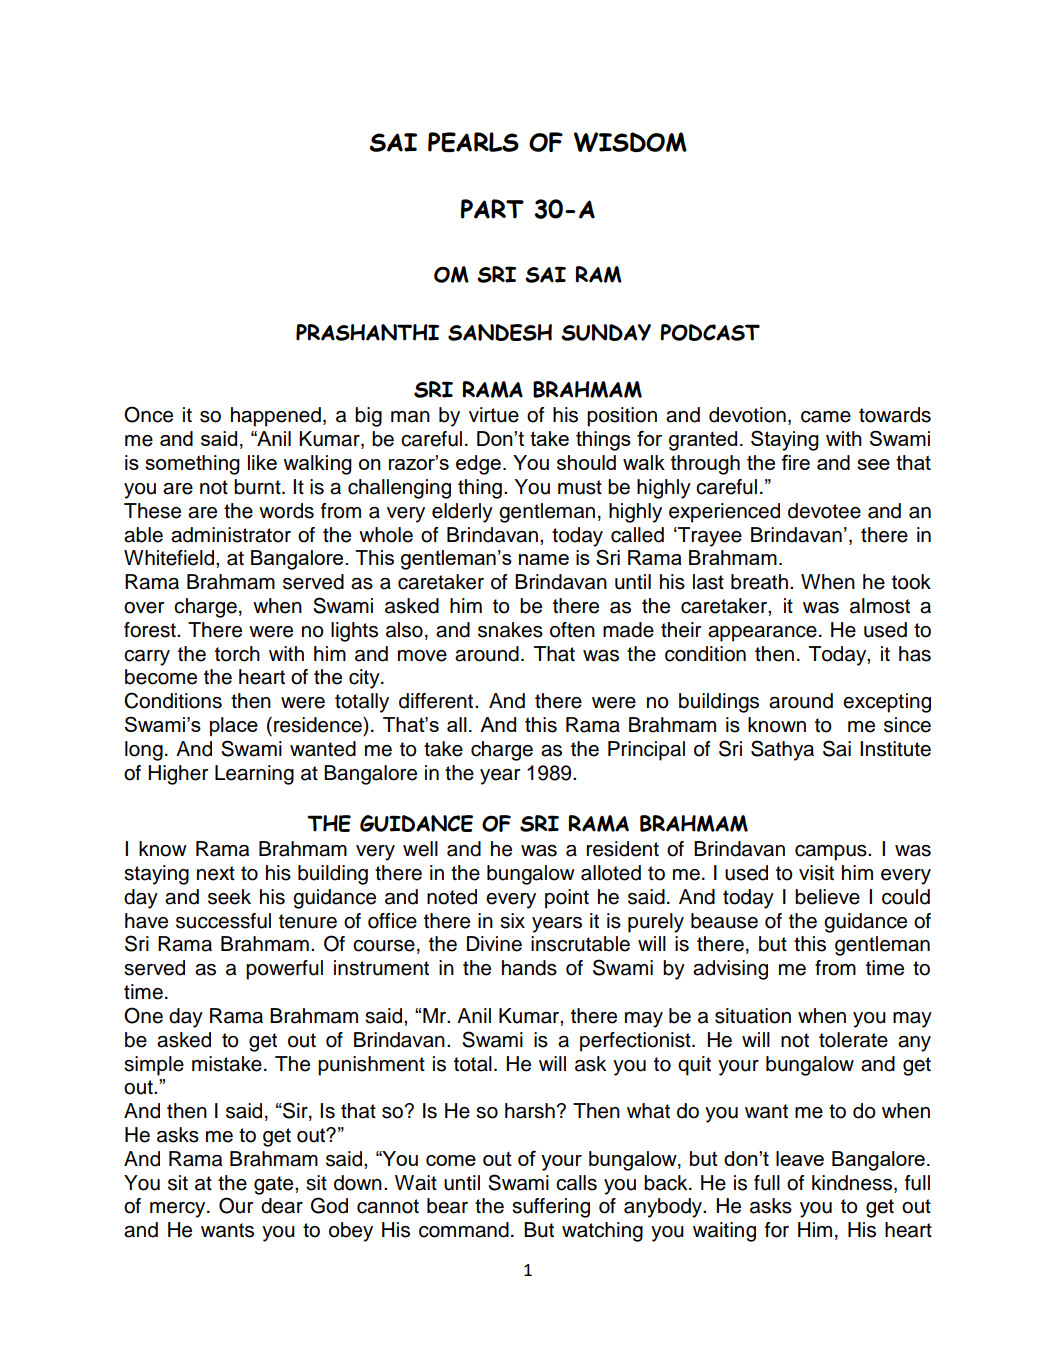 The height and width of the screenshot is (1367, 1056). I want to click on suffering, so click(551, 1208).
